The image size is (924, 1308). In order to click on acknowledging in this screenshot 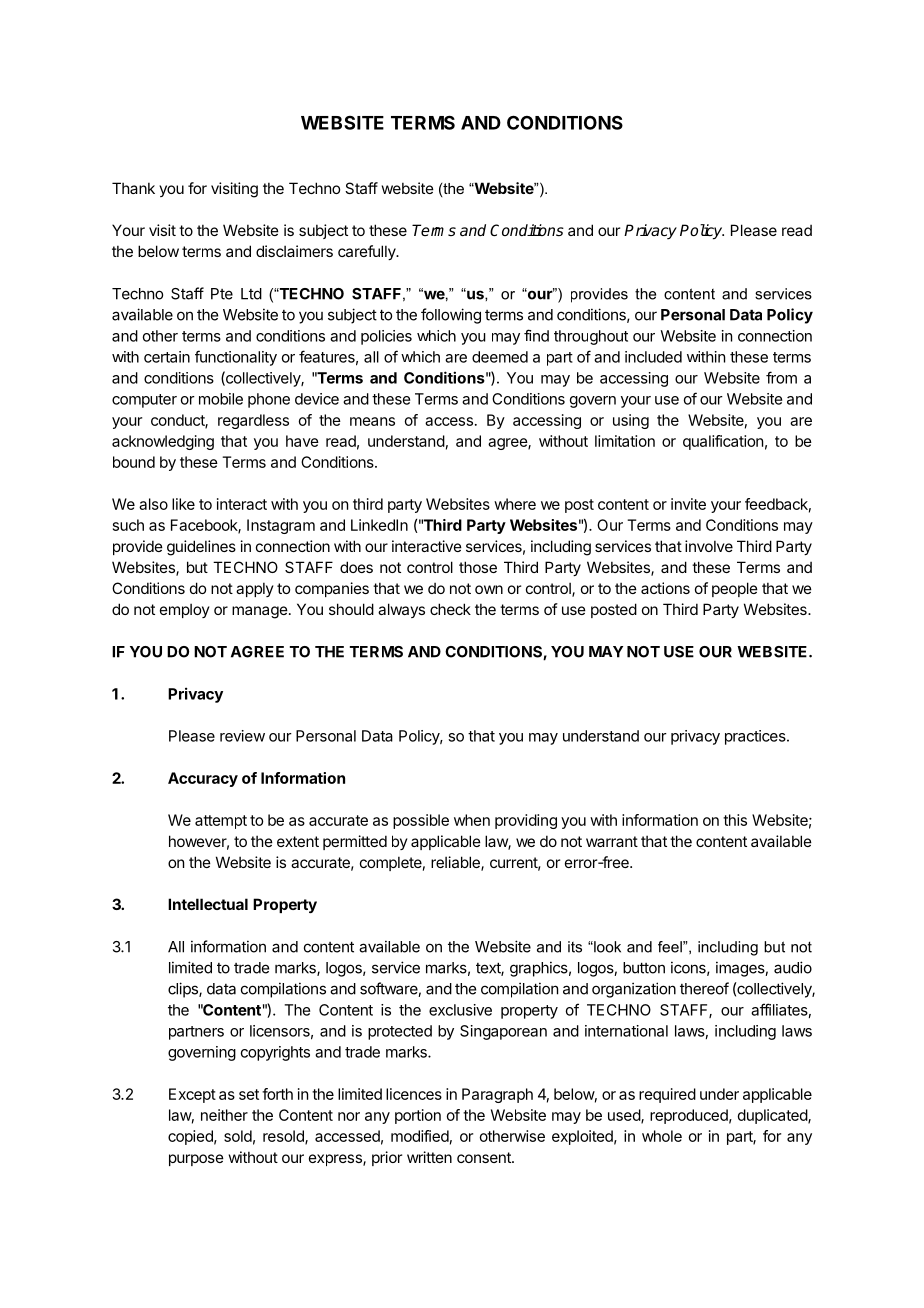, I will do `click(163, 442)`.
